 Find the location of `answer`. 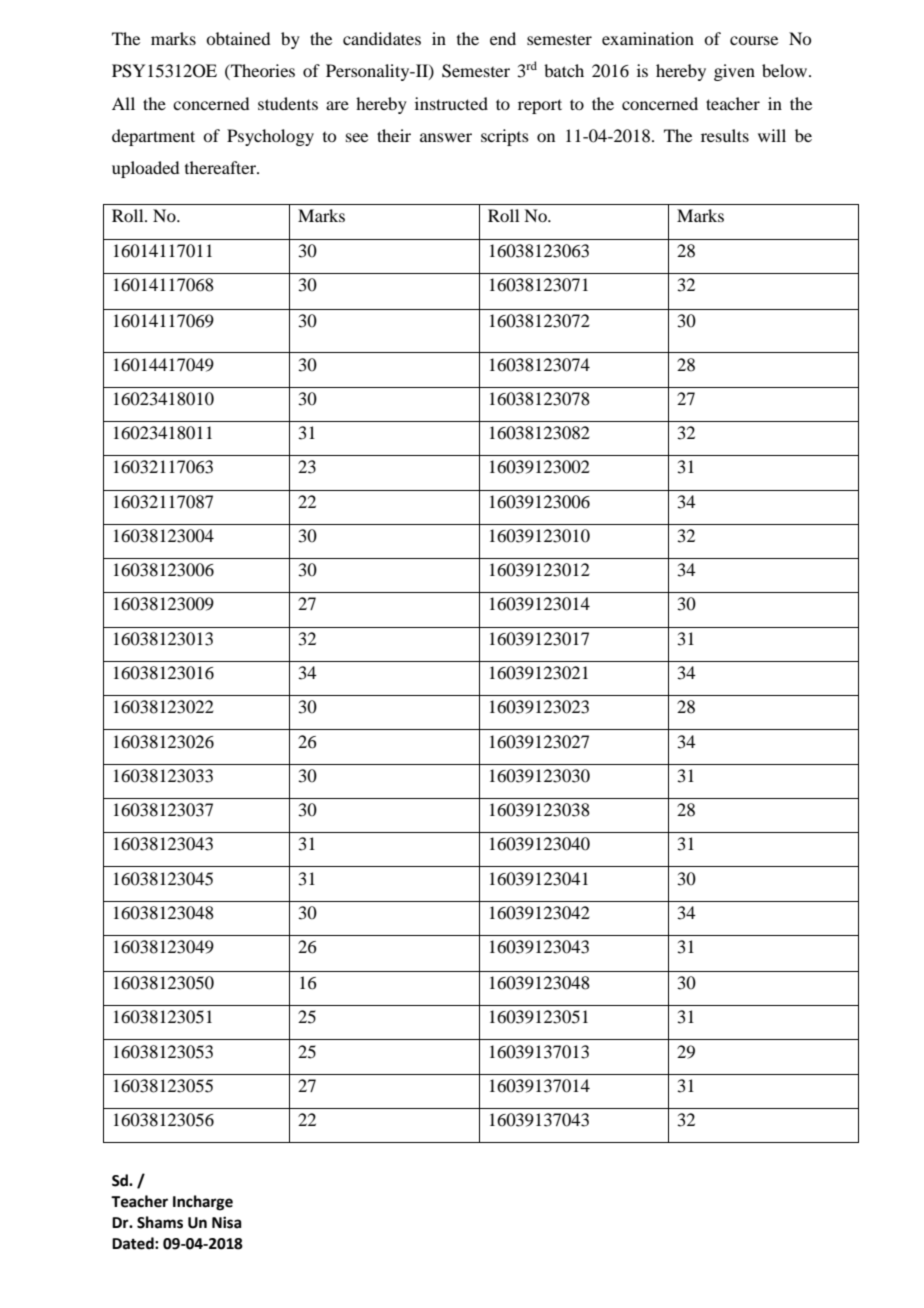

answer is located at coordinates (446, 137).
